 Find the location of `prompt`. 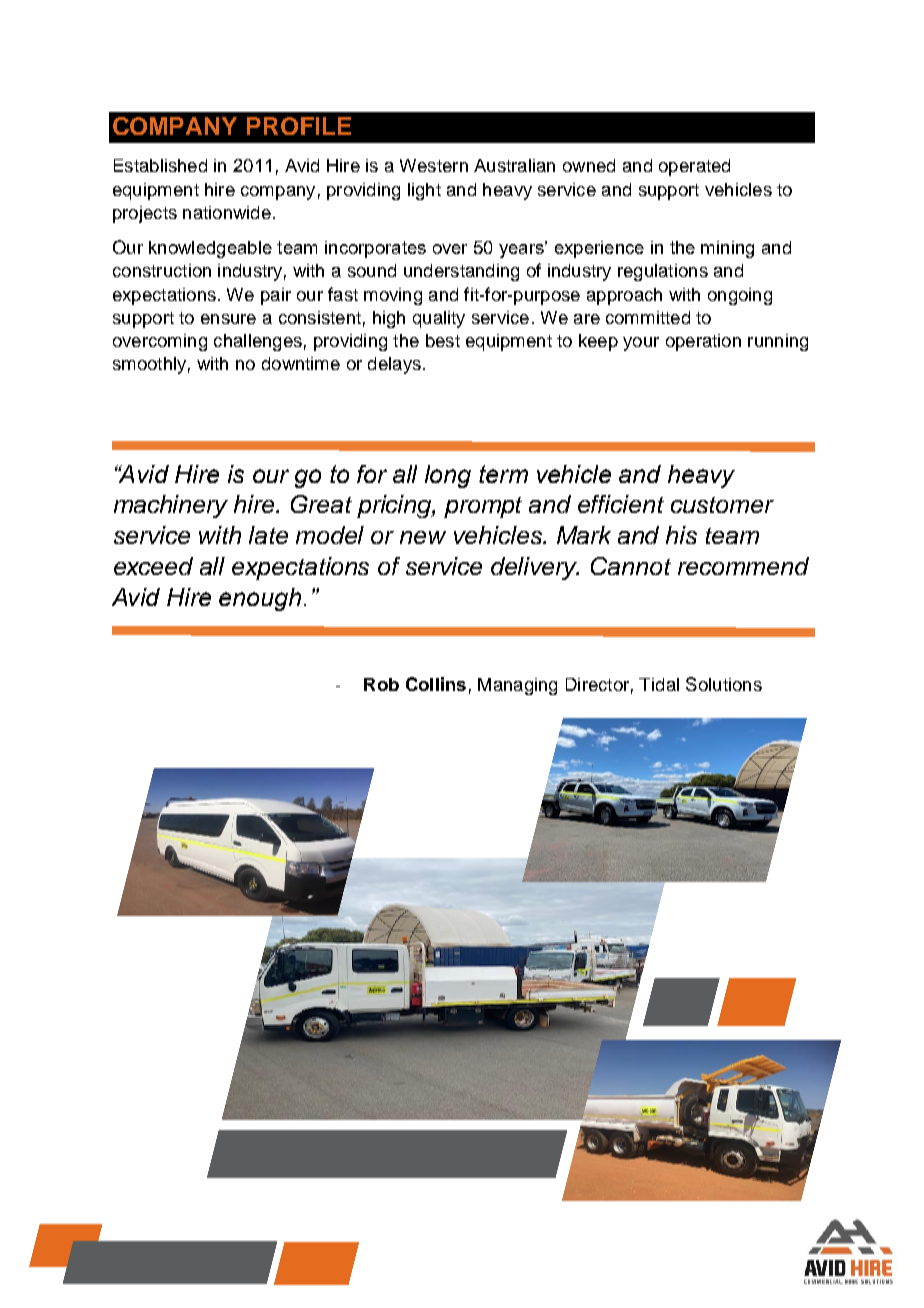

prompt is located at coordinates (483, 507).
